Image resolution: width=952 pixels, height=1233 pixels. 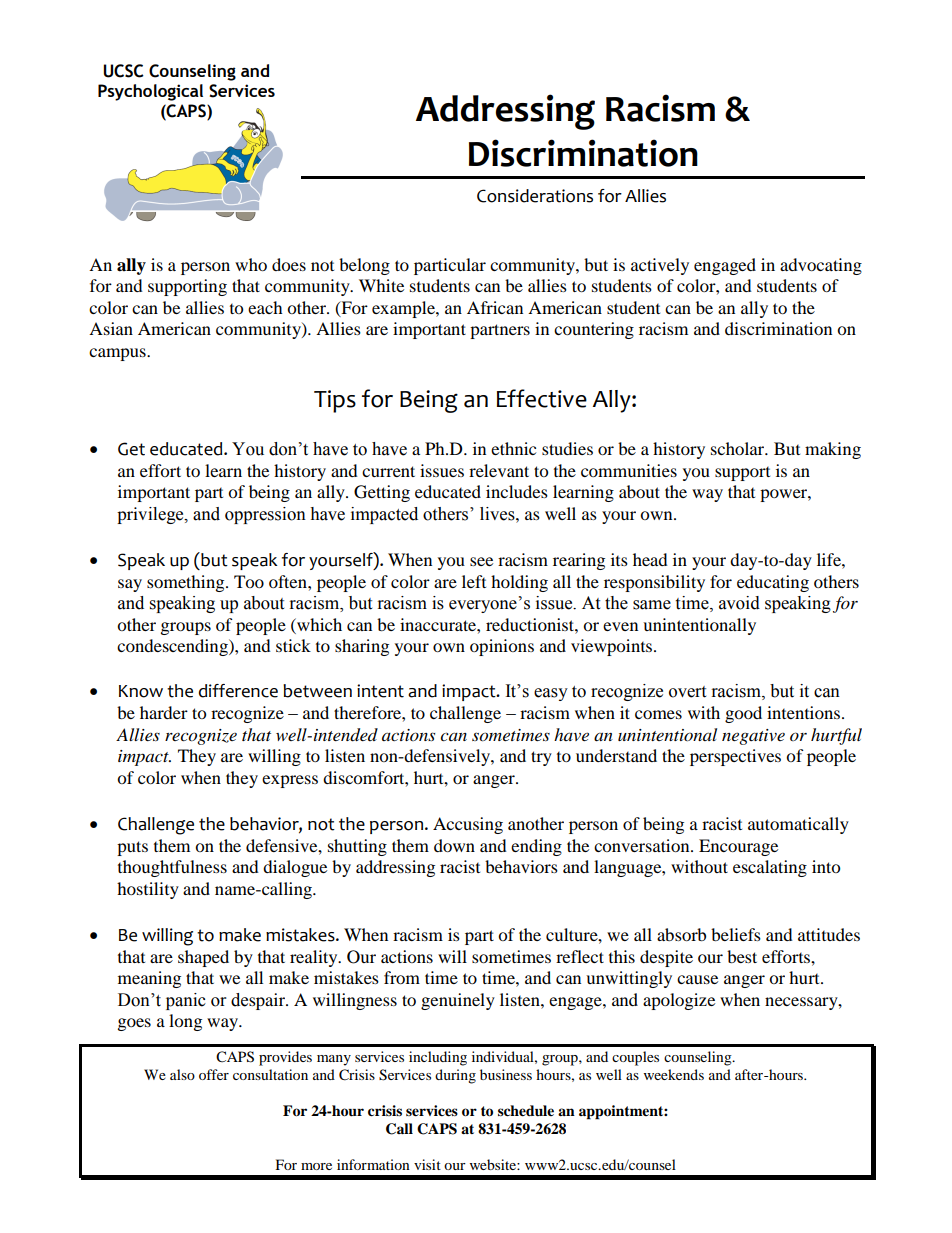 What do you see at coordinates (821, 266) in the image?
I see `advocating` at bounding box center [821, 266].
